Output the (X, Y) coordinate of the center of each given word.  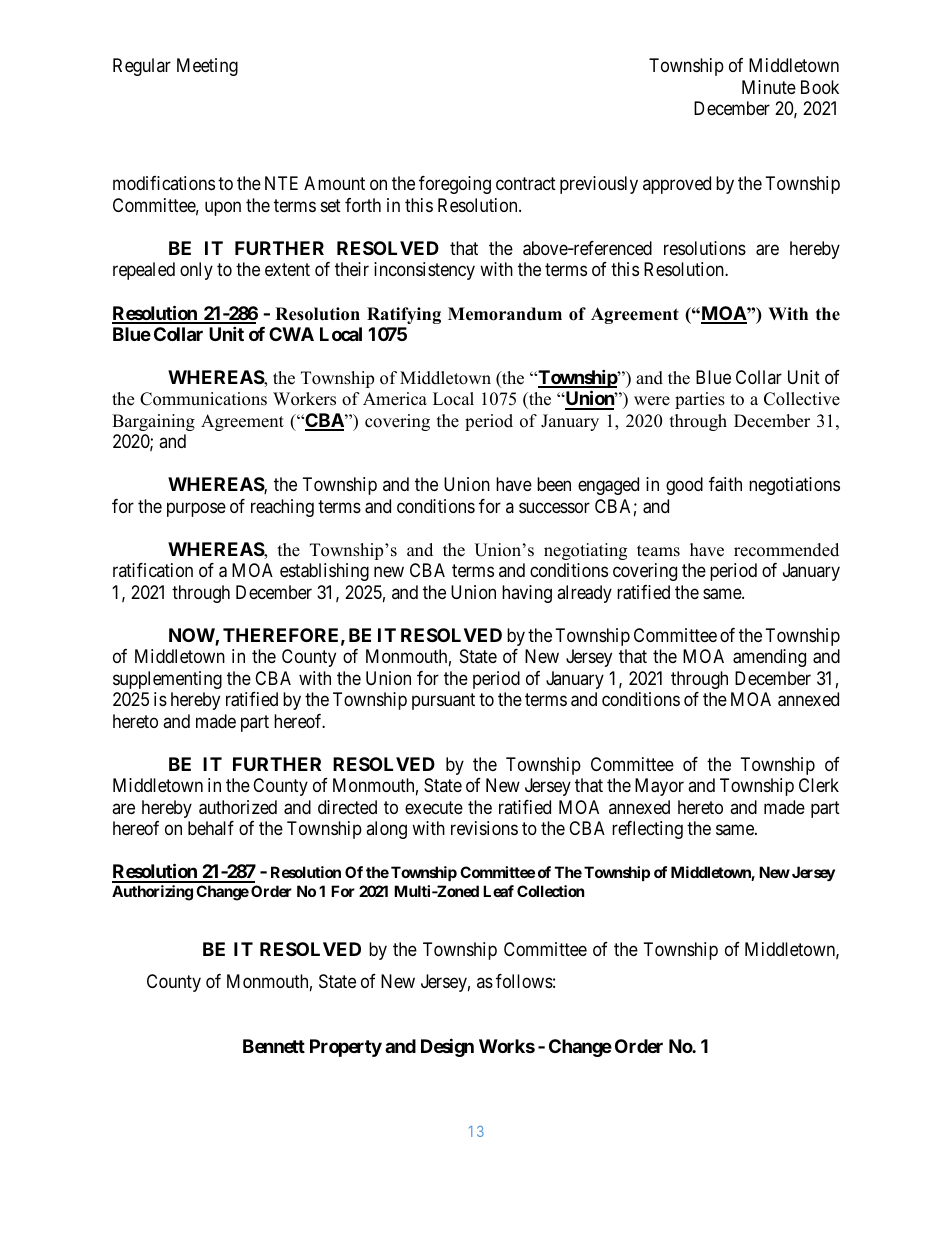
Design (447, 1047)
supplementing (167, 680)
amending (769, 658)
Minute (769, 87)
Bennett (274, 1046)
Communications (203, 399)
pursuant (443, 701)
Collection (550, 891)
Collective (802, 399)
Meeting (207, 67)
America (395, 399)
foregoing (455, 185)
